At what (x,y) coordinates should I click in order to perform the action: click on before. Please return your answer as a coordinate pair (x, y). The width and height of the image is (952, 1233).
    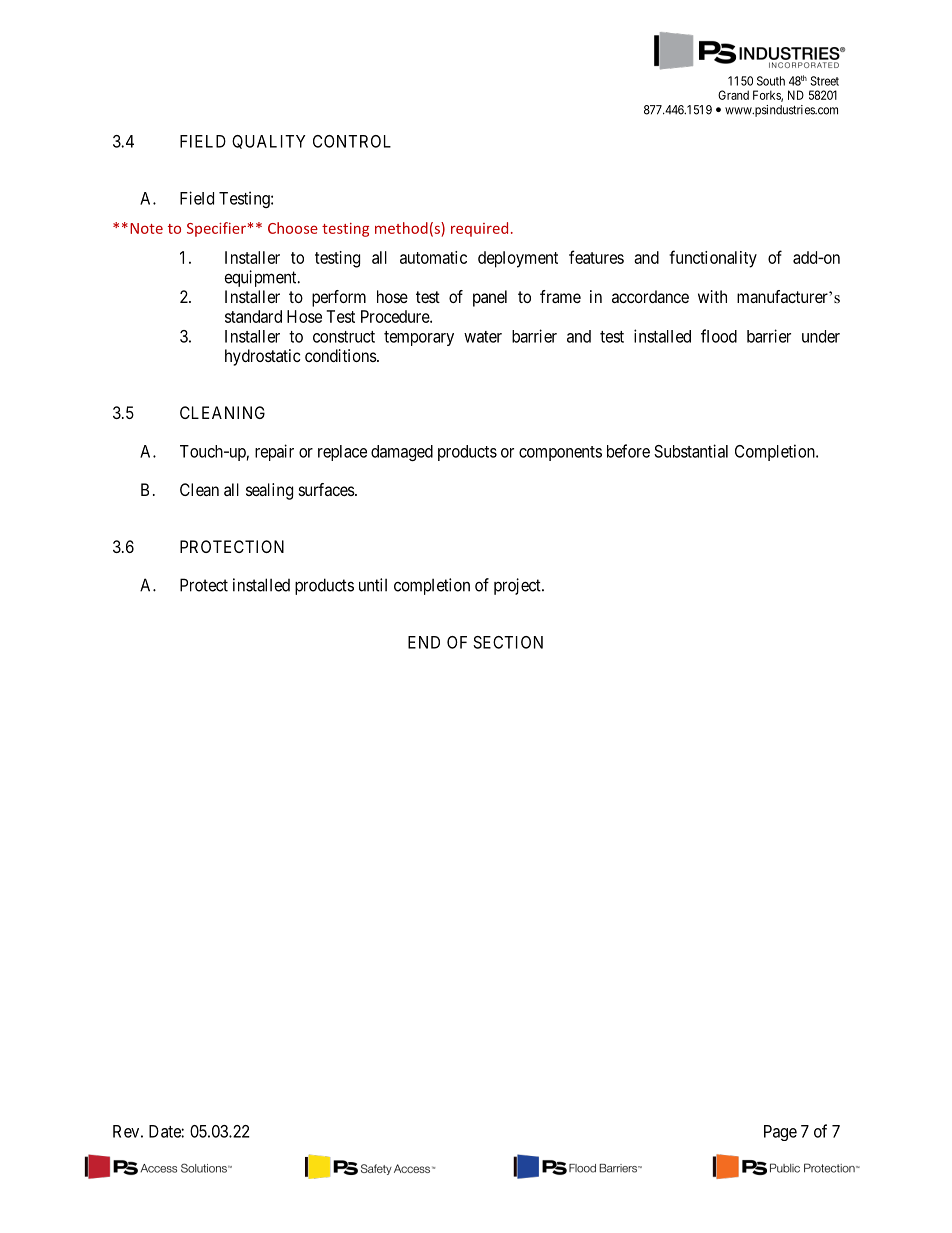
    Looking at the image, I should click on (628, 451).
